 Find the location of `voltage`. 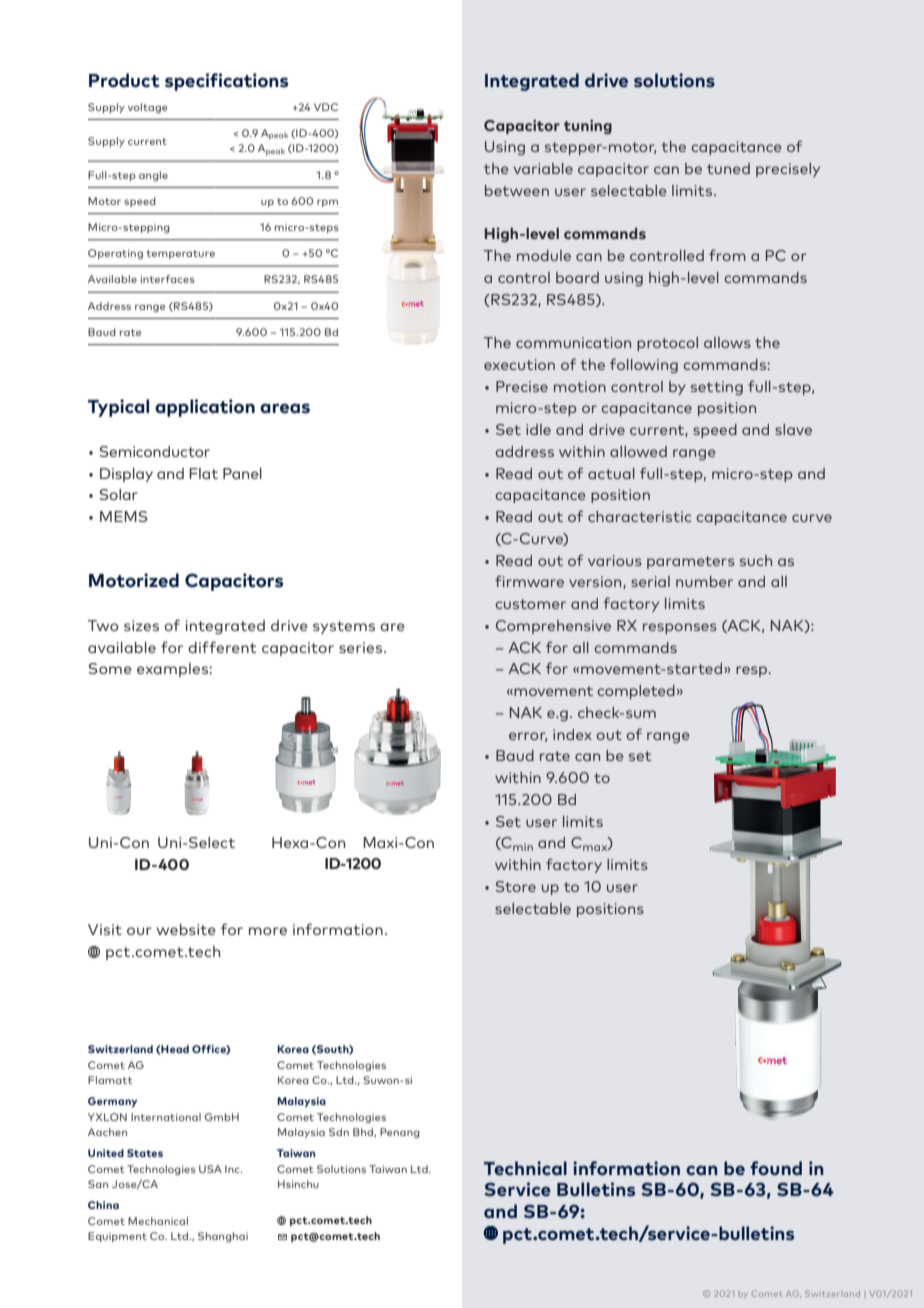

voltage is located at coordinates (147, 108).
